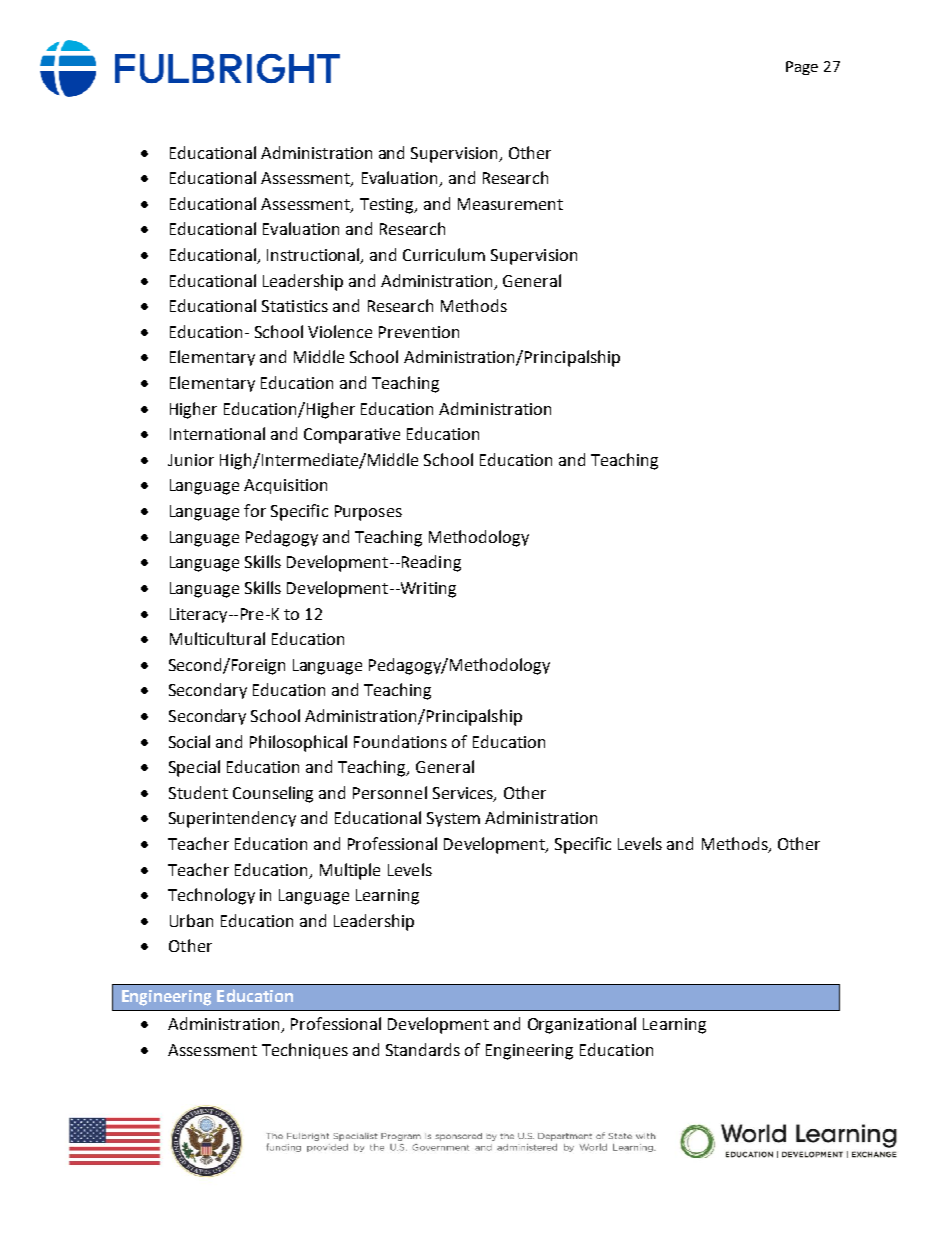 The image size is (952, 1233). What do you see at coordinates (298, 743) in the screenshot?
I see `Philosophical` at bounding box center [298, 743].
